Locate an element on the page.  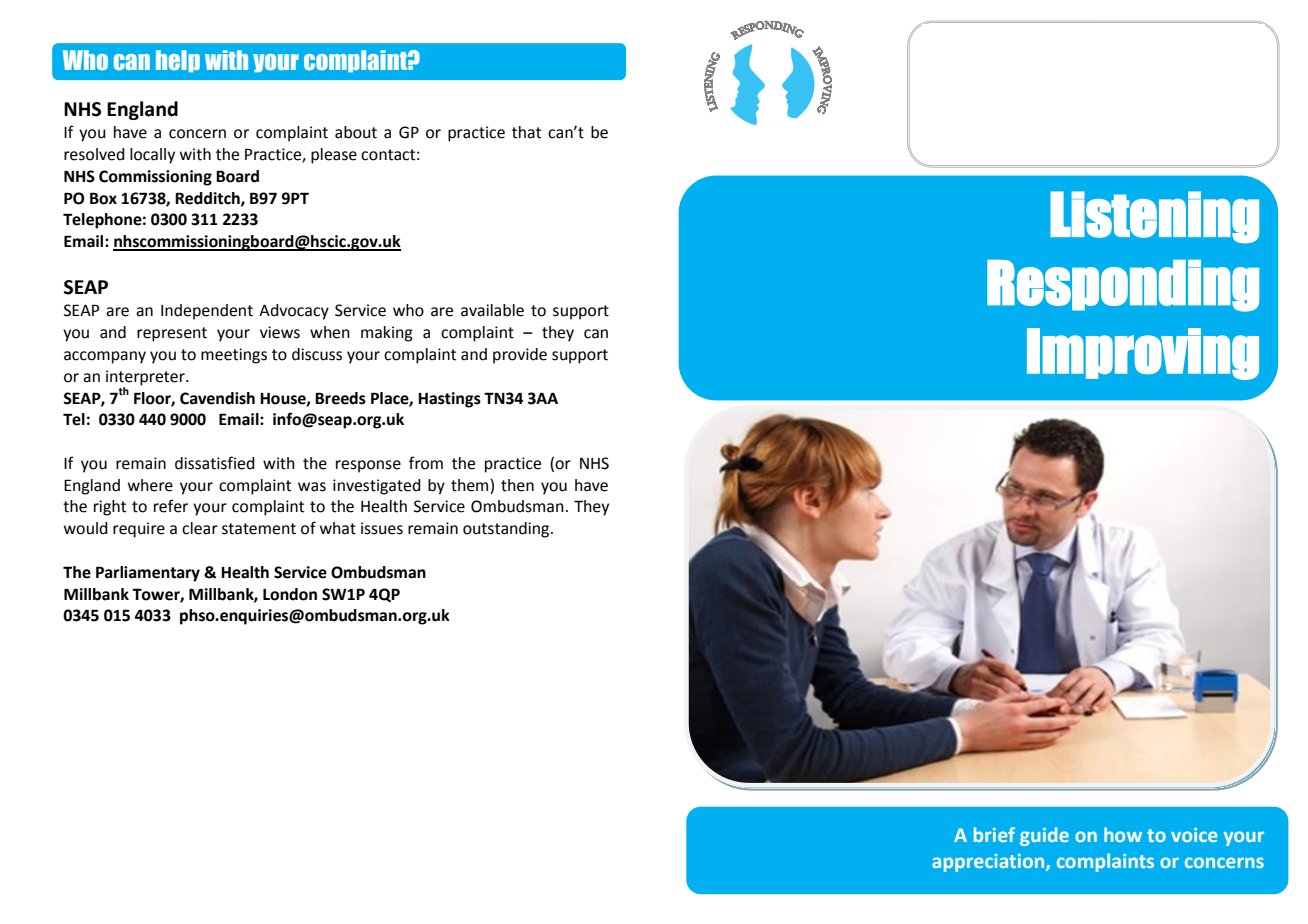
dissatisfied is located at coordinates (215, 463).
